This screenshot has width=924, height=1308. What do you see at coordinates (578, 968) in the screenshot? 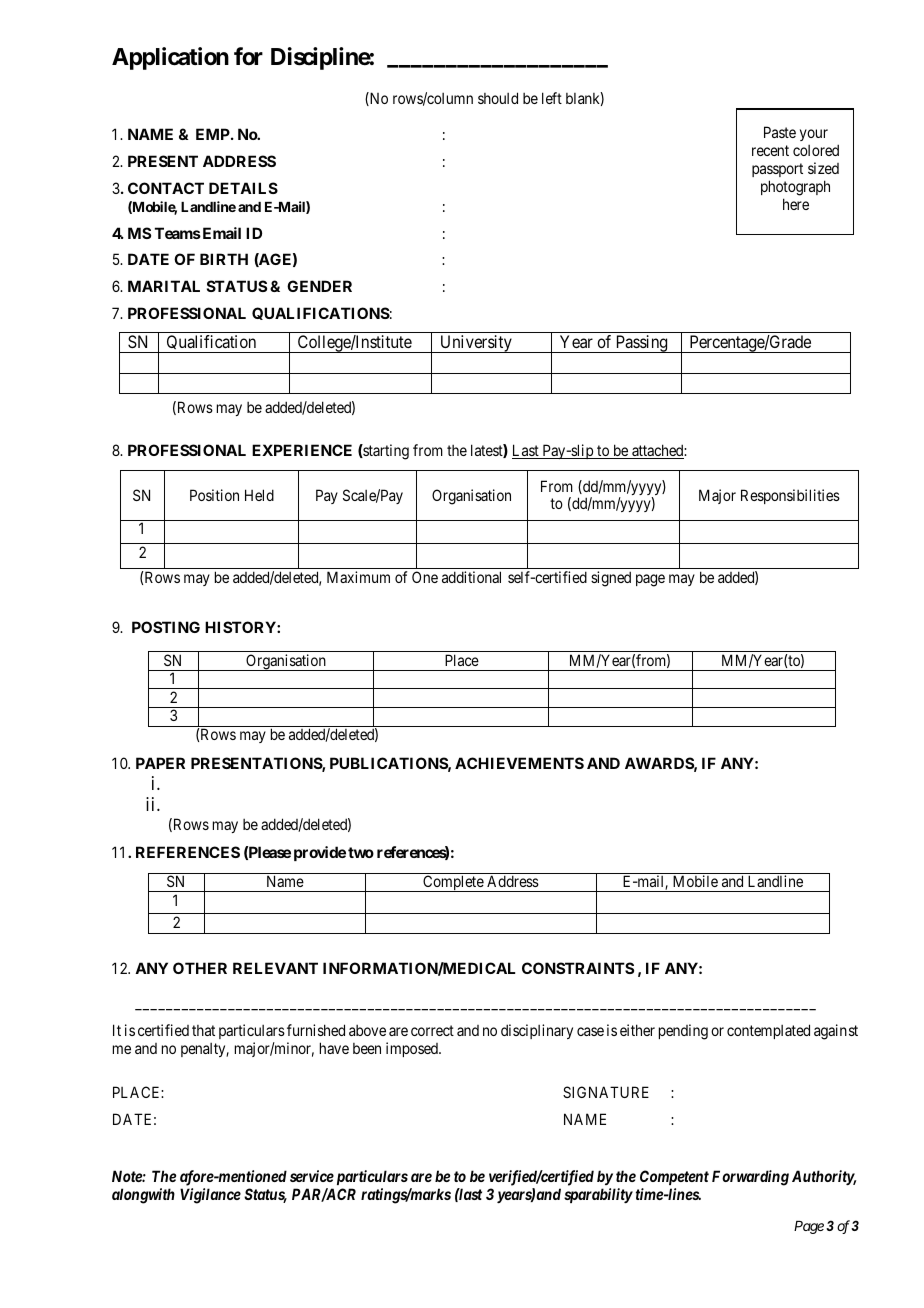
I see `CONSTRAINTS` at bounding box center [578, 968].
